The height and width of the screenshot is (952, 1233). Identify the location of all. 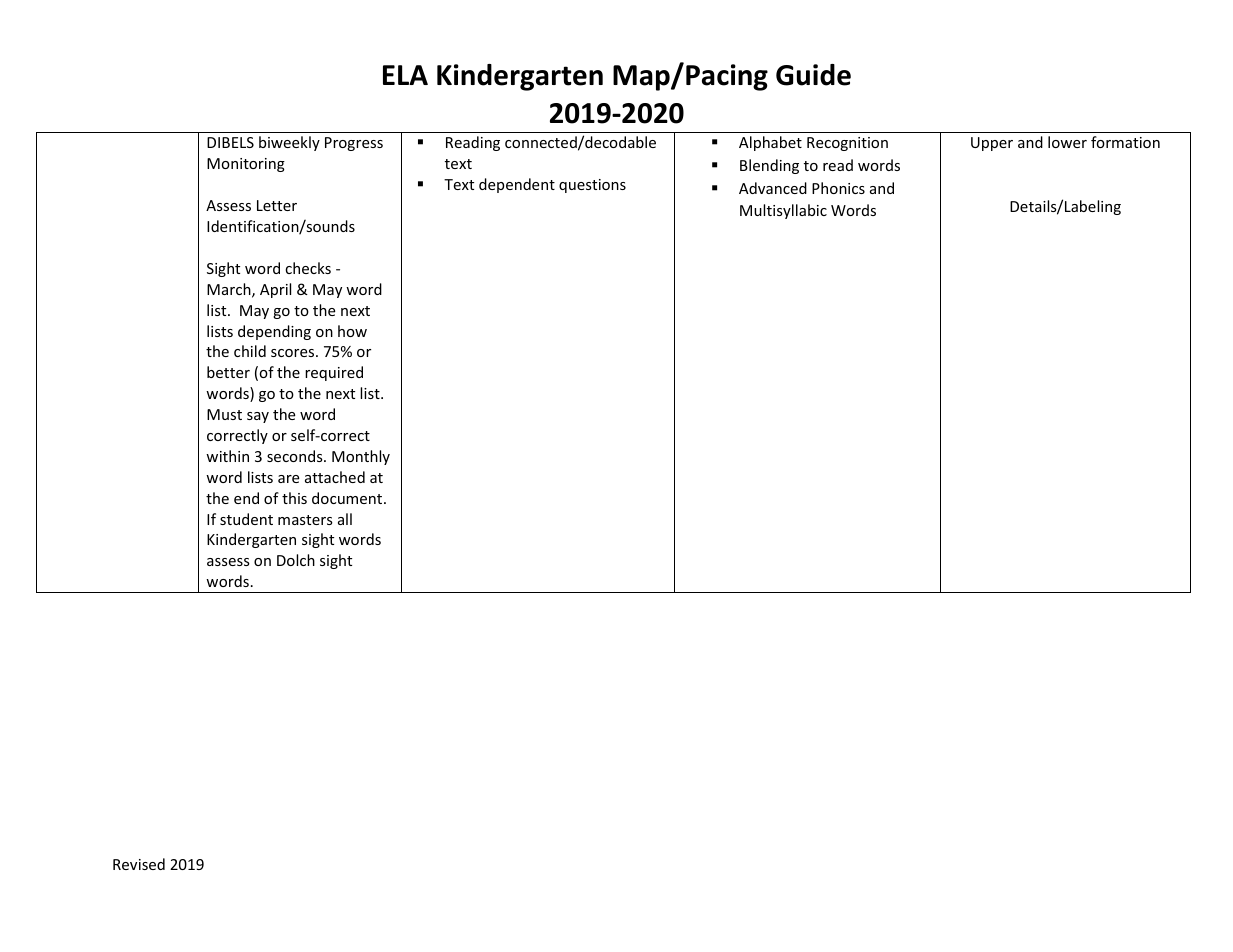
(345, 519).
